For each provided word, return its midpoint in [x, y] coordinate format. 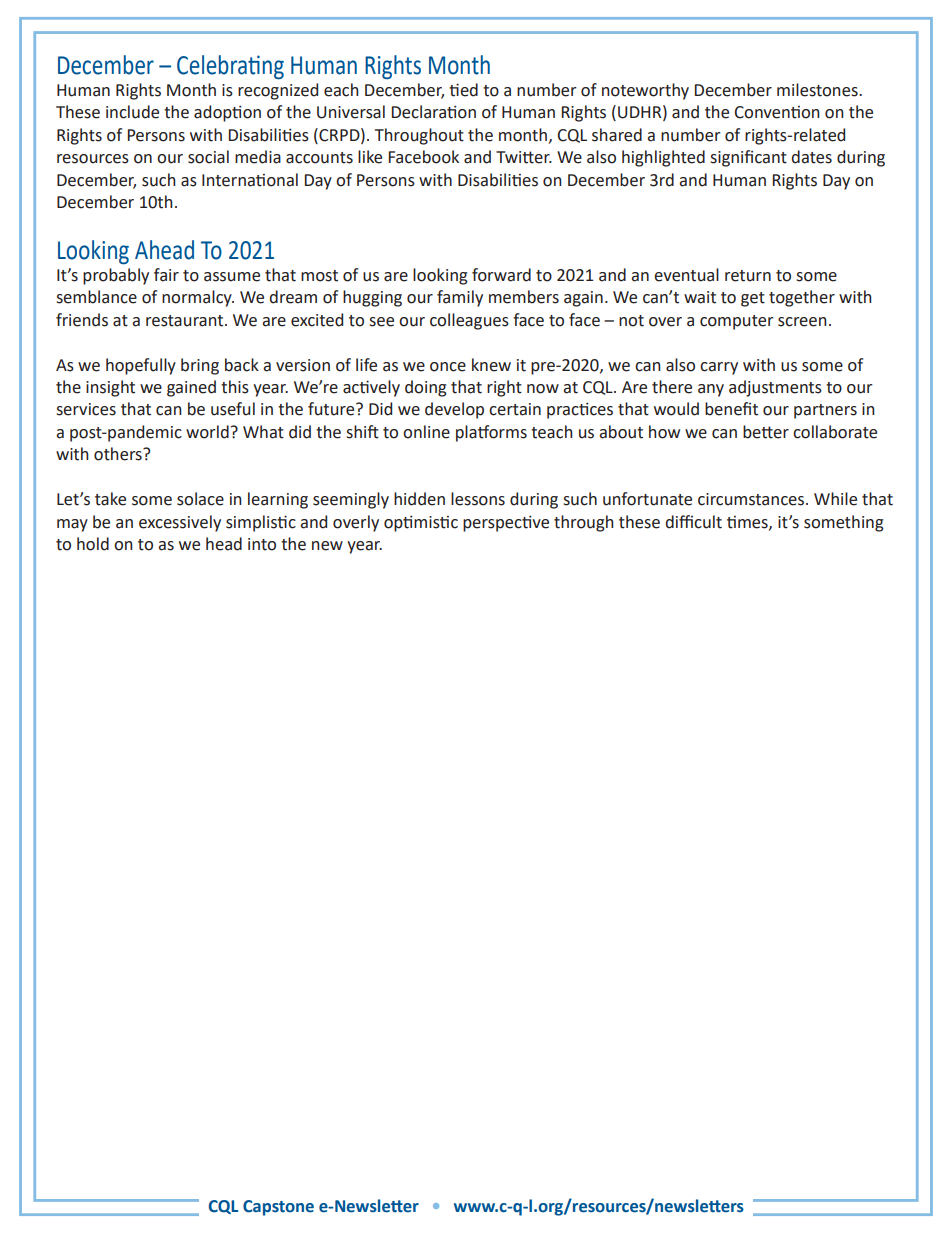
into [262, 544]
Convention [777, 112]
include [132, 112]
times [748, 523]
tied [463, 90]
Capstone [278, 1208]
